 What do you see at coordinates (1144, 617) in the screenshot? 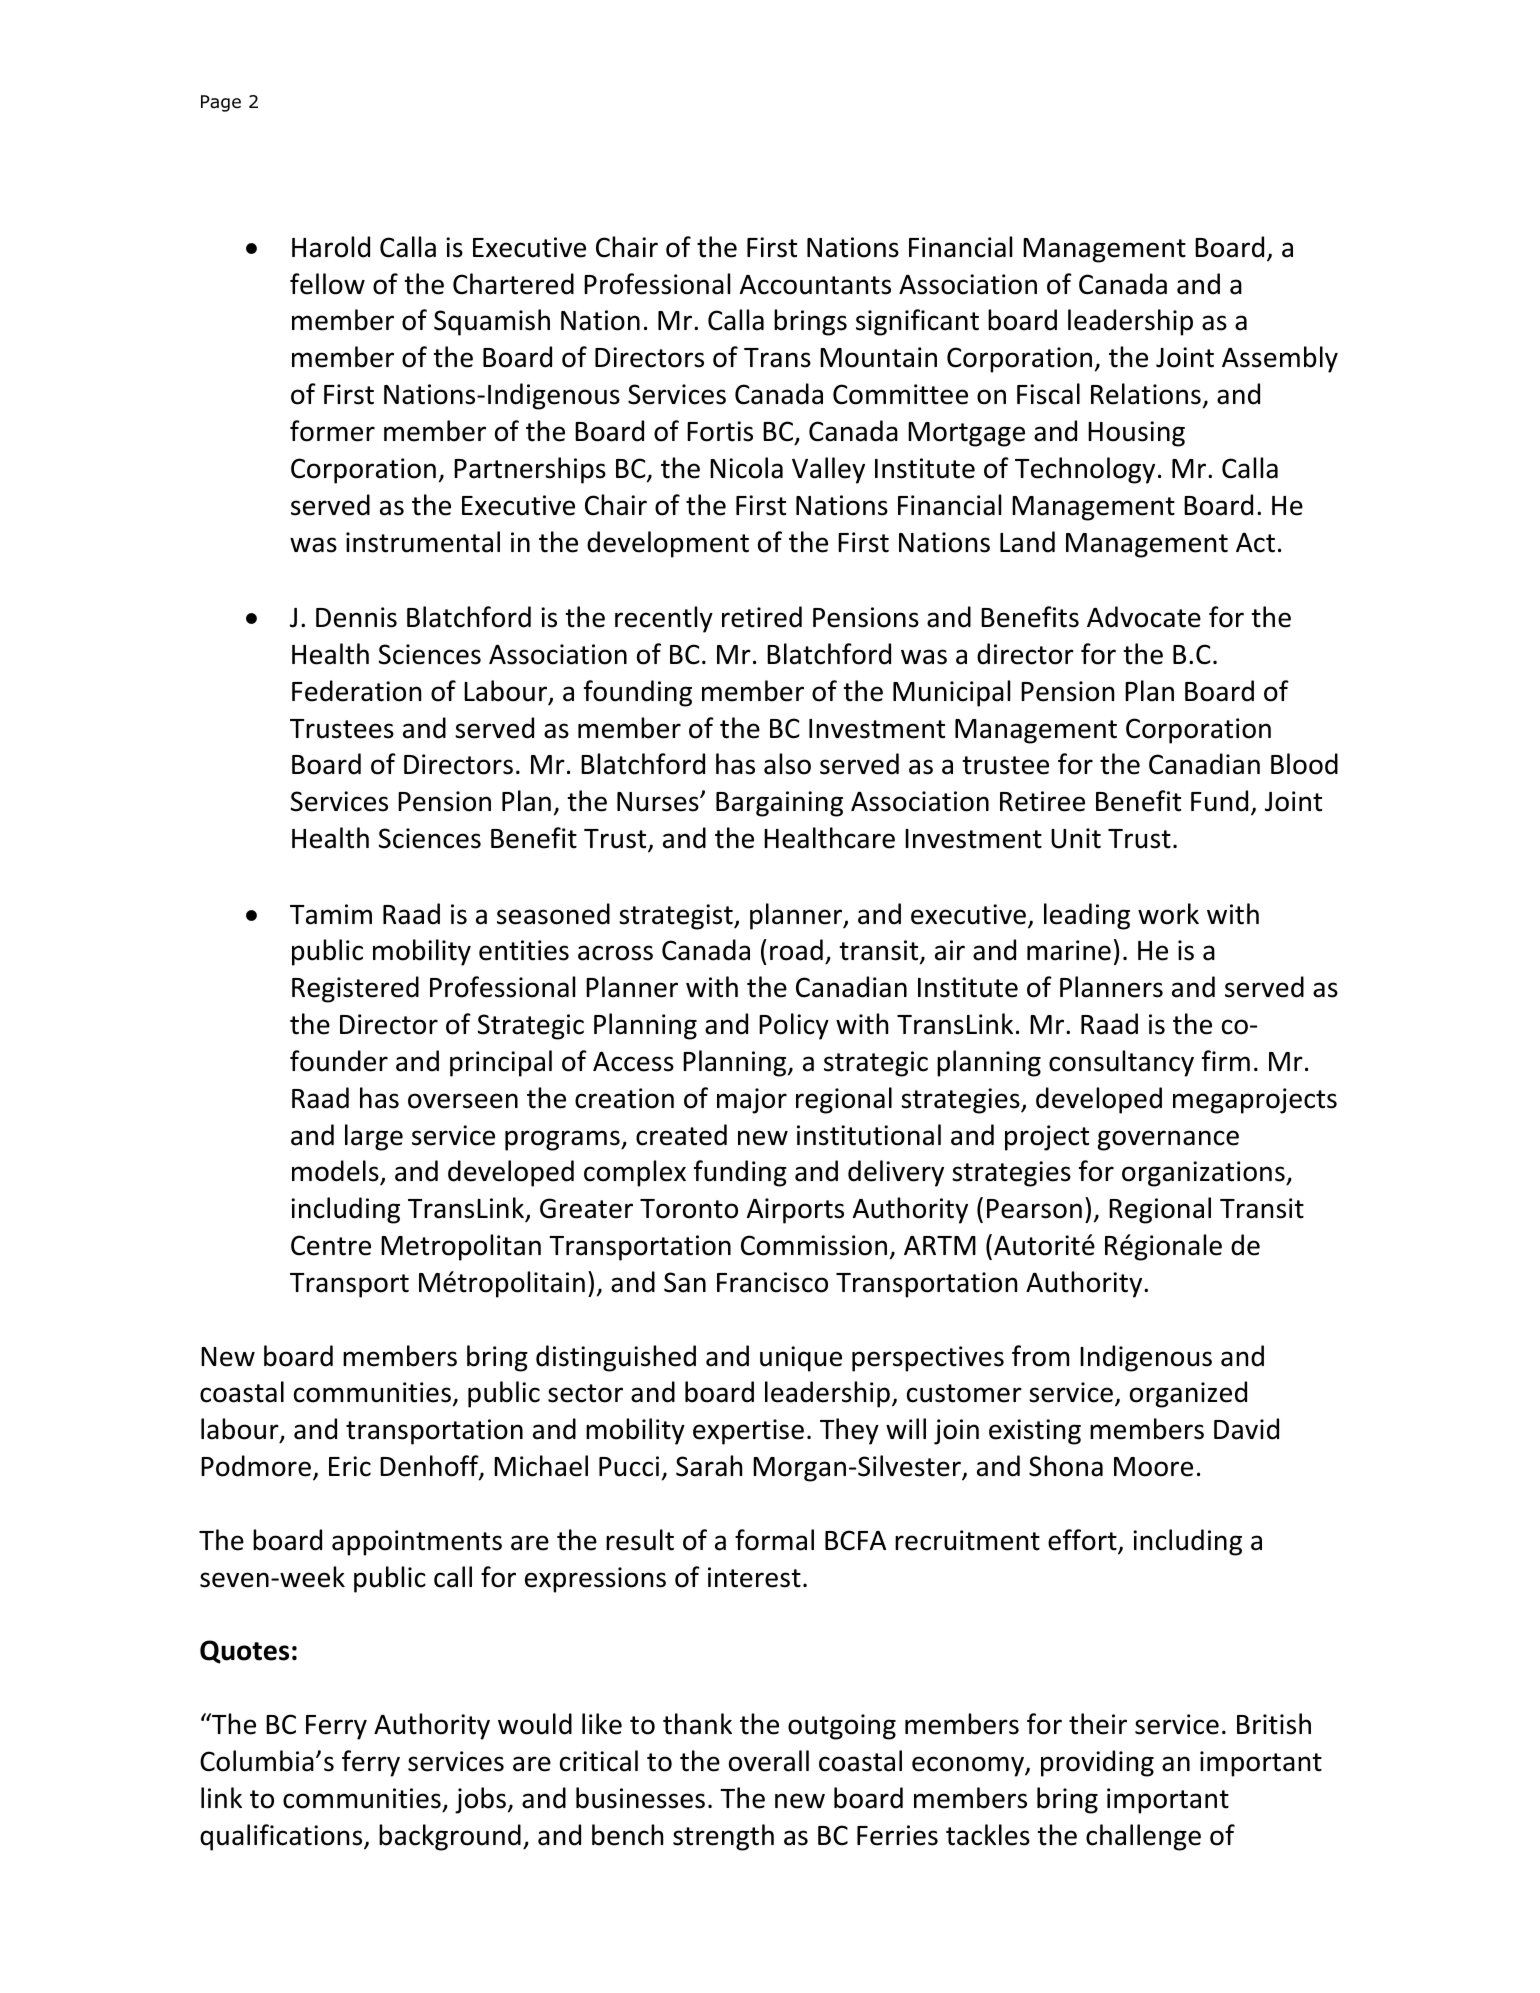
I see `Advocate` at bounding box center [1144, 617].
